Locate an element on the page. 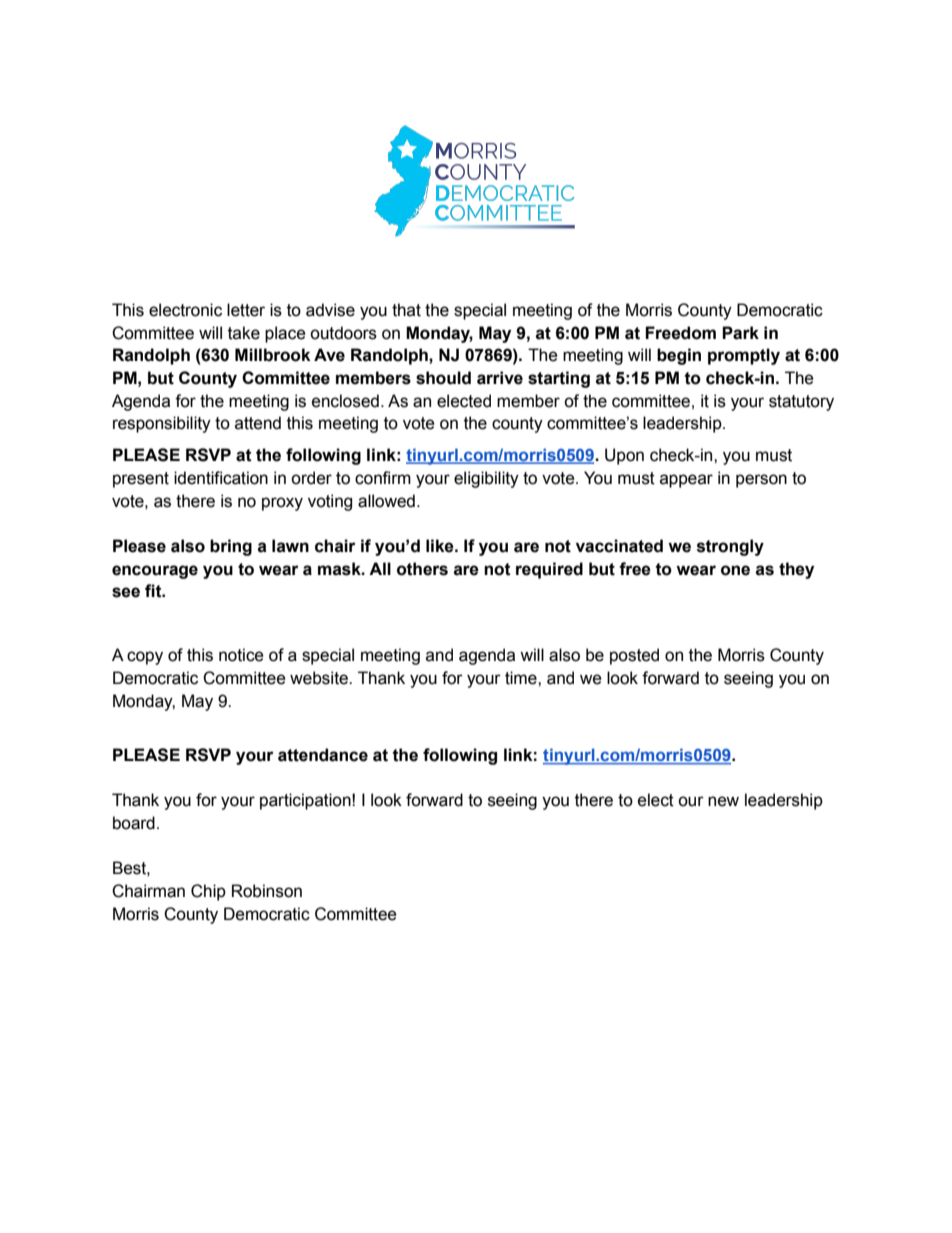  that is located at coordinates (406, 310).
